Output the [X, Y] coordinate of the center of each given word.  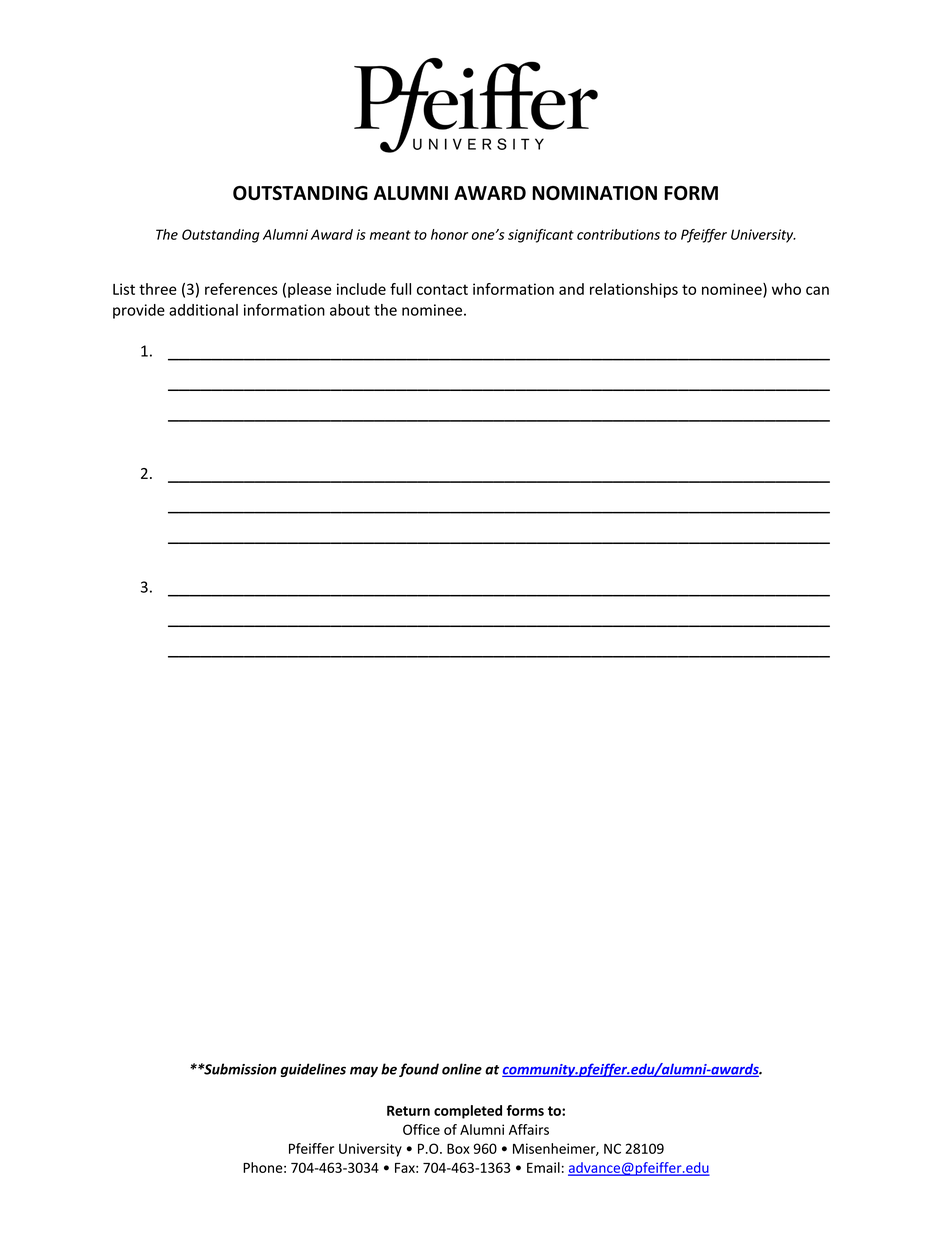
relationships [634, 290]
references [241, 289]
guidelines [313, 1070]
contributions [618, 234]
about [350, 310]
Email [543, 1167]
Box [458, 1148]
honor [449, 234]
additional [203, 310]
